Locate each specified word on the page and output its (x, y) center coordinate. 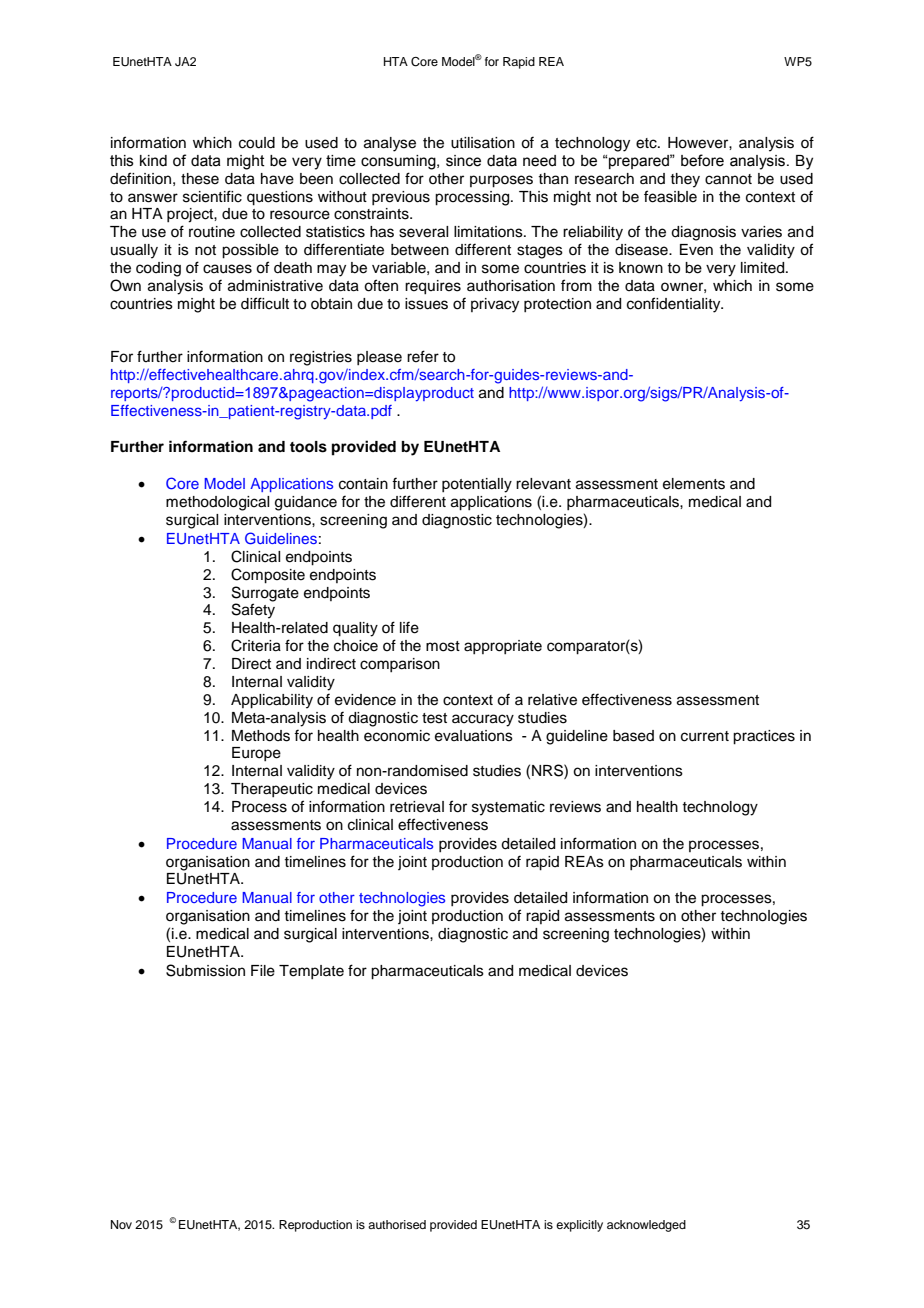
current (705, 736)
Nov (121, 1224)
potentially (477, 485)
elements (694, 484)
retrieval (417, 807)
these (200, 179)
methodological (217, 503)
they (685, 180)
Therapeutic (272, 790)
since (463, 161)
